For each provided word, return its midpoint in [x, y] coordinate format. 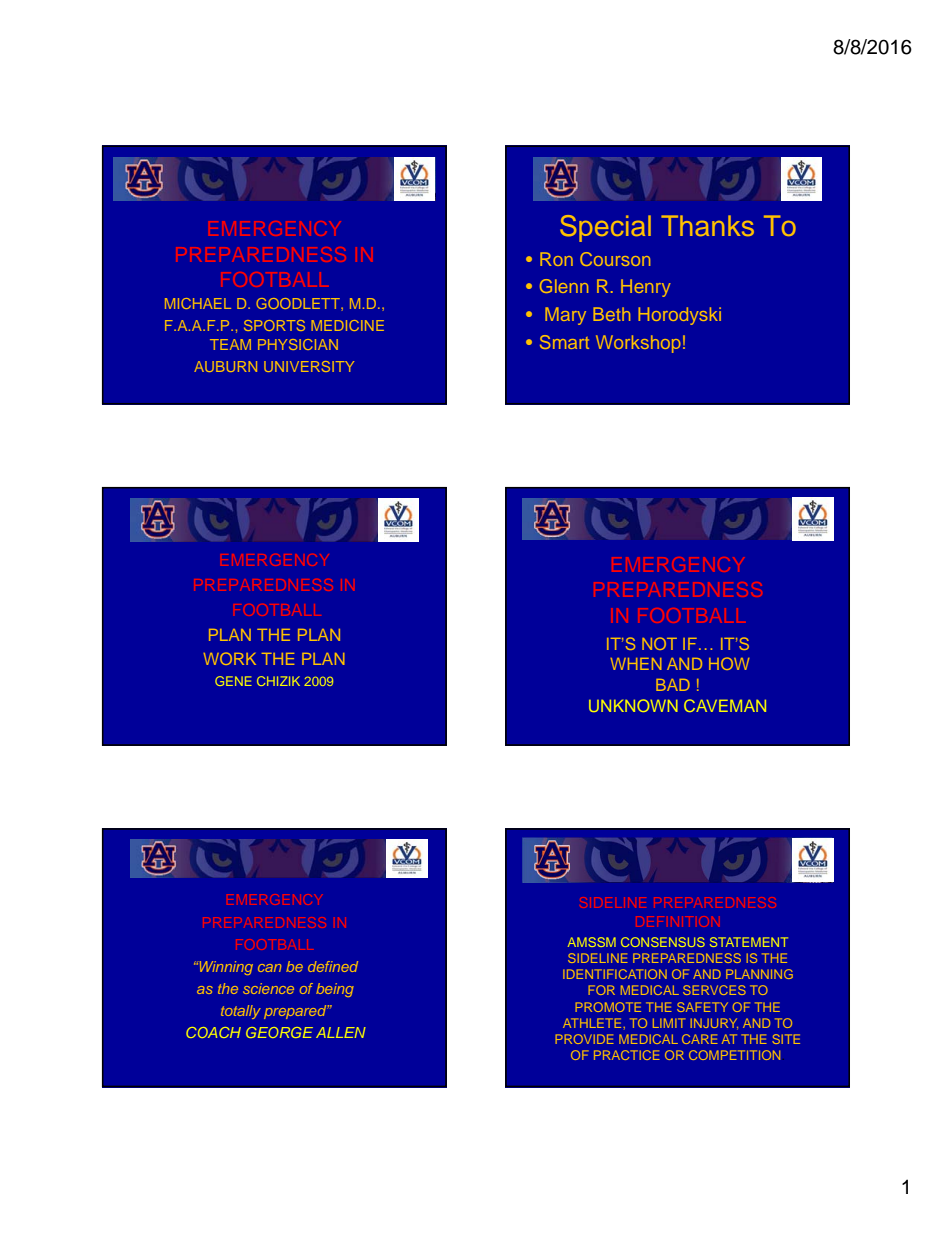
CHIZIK [278, 681]
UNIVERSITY [309, 366]
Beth [611, 314]
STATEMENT [749, 942]
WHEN [636, 664]
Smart [564, 342]
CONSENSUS [663, 942]
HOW [729, 663]
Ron [556, 259]
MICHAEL [198, 303]
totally [241, 1012]
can [269, 968]
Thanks [707, 225]
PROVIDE [584, 1039]
